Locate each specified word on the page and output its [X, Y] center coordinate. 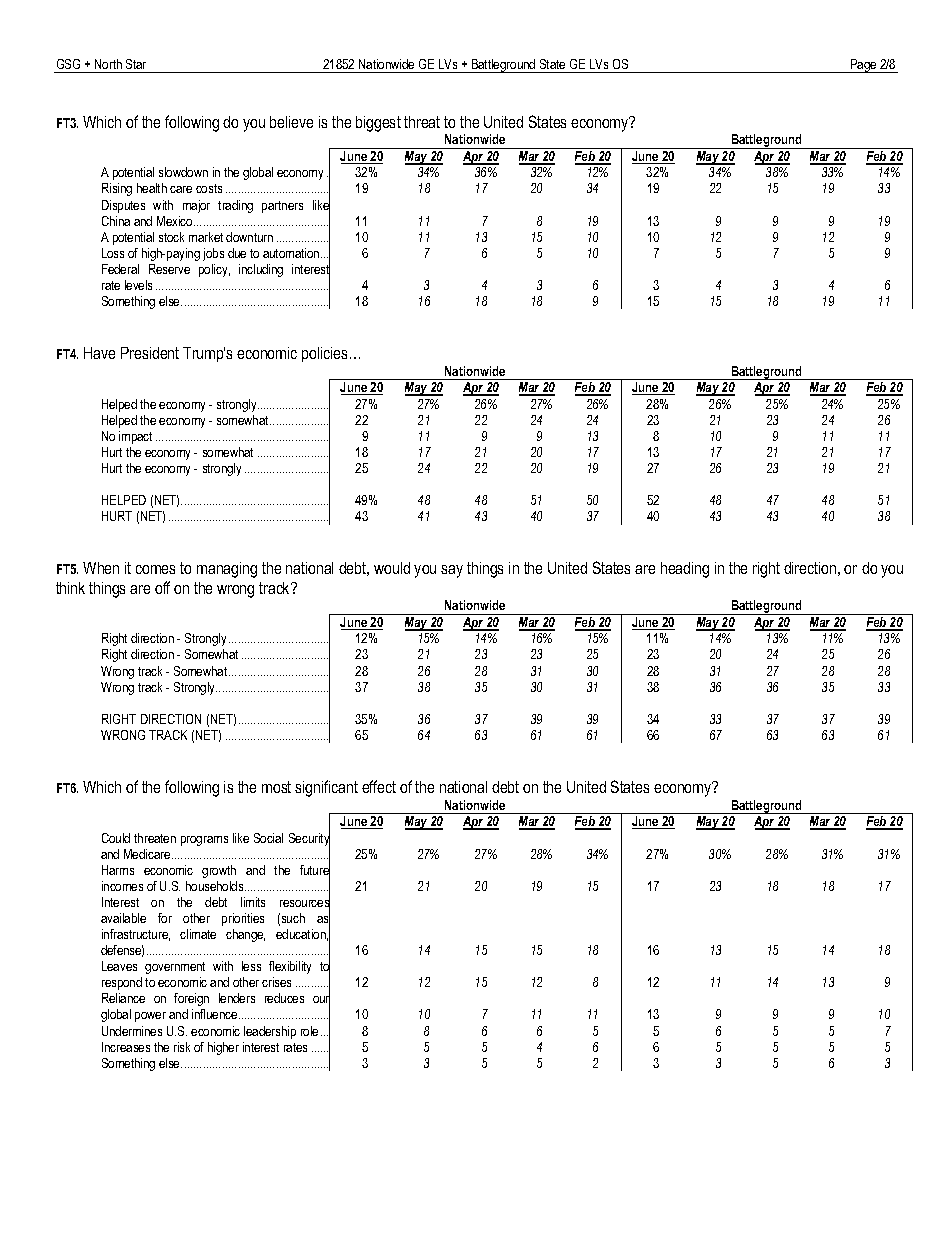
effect [379, 786]
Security [309, 839]
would [392, 568]
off [162, 587]
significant [326, 788]
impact [135, 437]
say [452, 571]
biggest [378, 124]
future [315, 870]
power [150, 1017]
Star [136, 64]
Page [864, 66]
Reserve [169, 269]
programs [204, 841]
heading [685, 570]
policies [324, 354]
